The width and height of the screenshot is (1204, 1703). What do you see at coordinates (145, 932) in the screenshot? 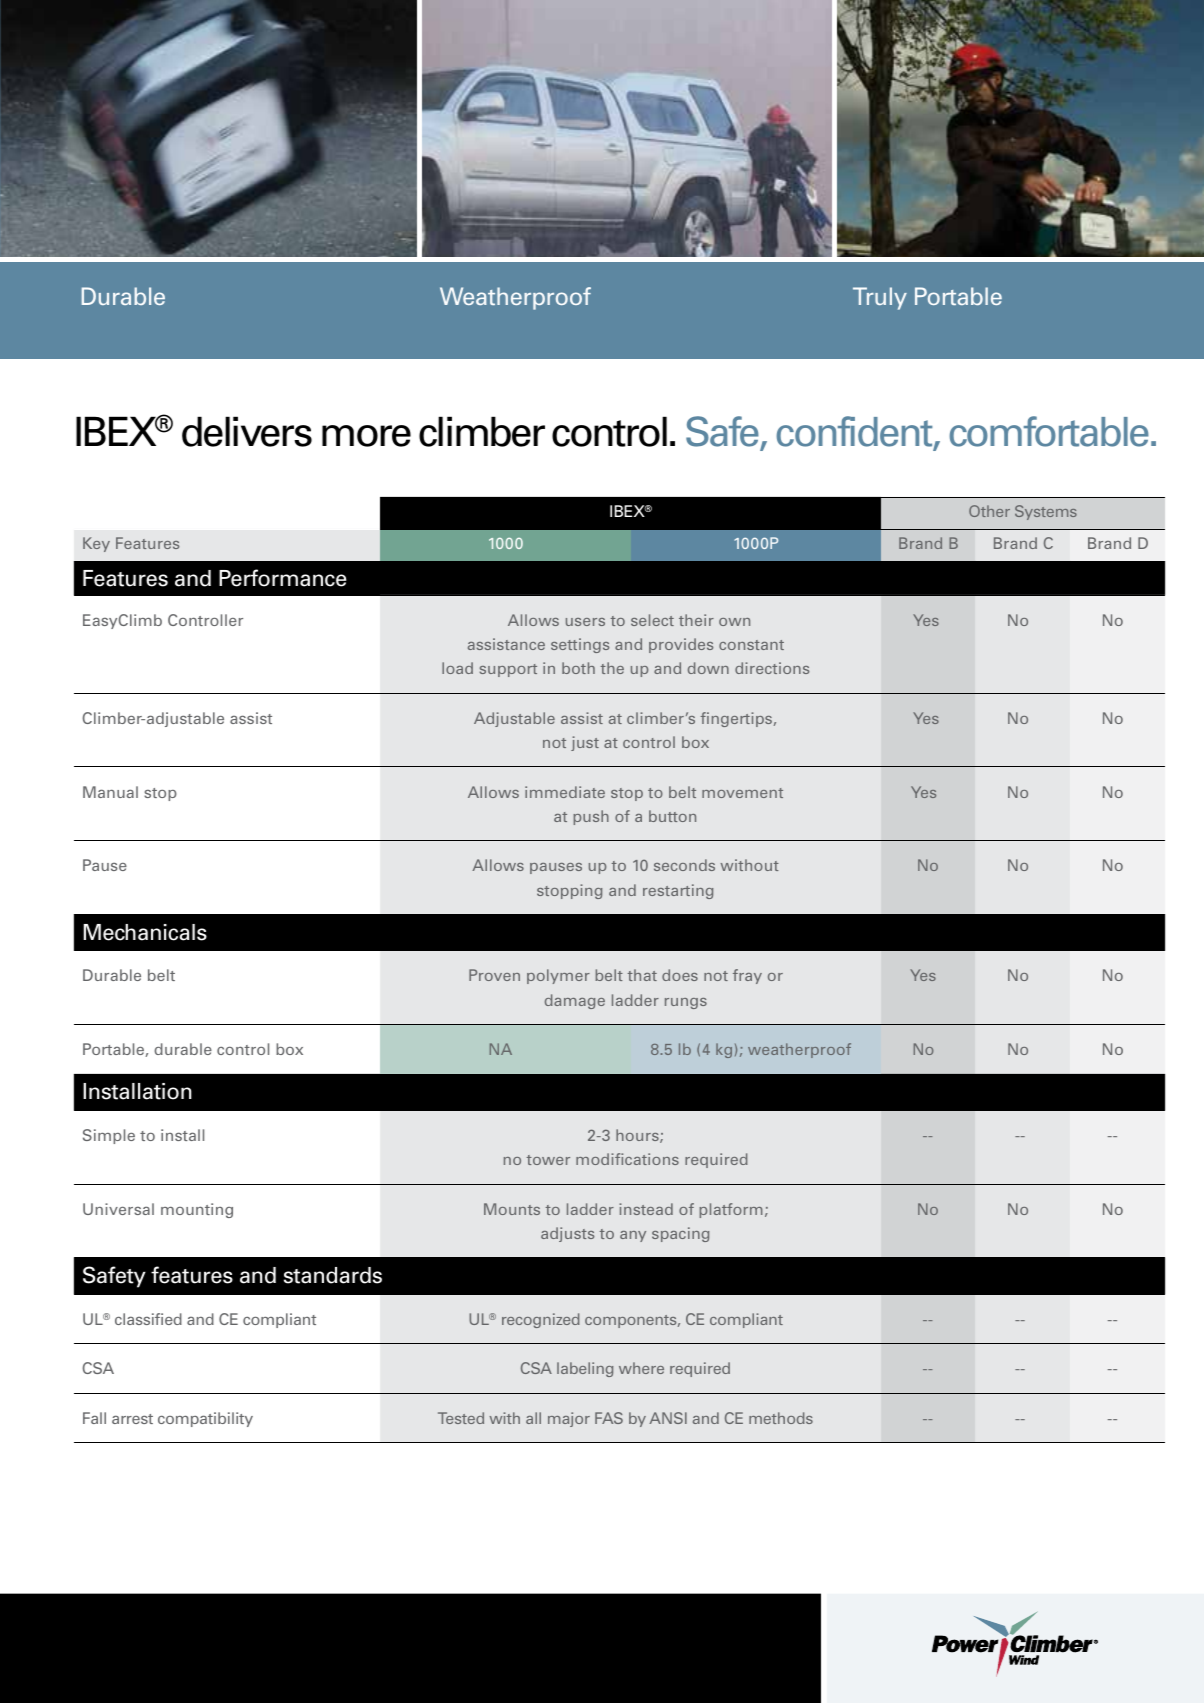
I see `Mechanicals` at bounding box center [145, 932].
